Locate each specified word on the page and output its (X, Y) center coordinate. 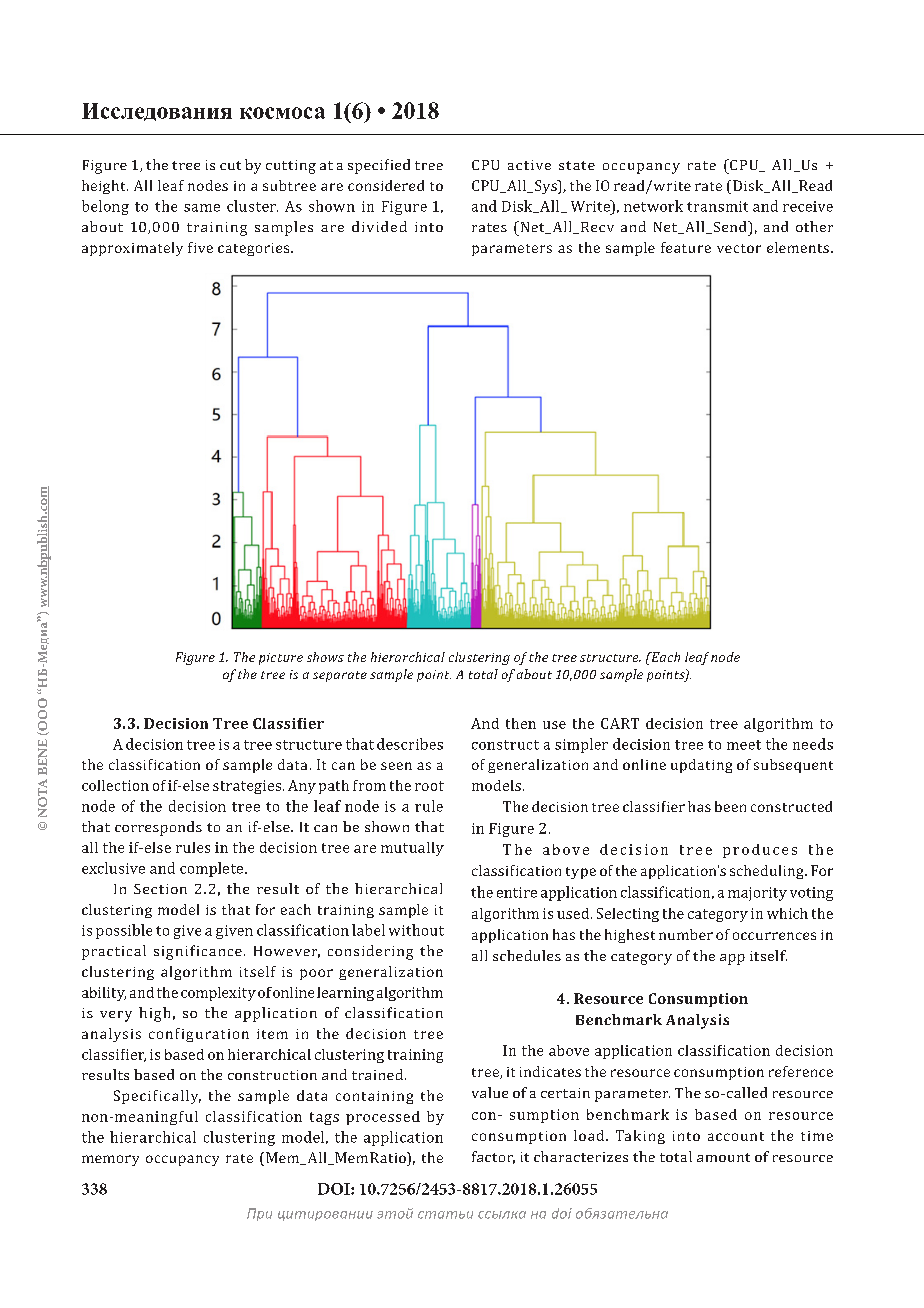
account (736, 1136)
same (202, 208)
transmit (717, 206)
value (490, 1092)
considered (386, 185)
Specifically (157, 1097)
